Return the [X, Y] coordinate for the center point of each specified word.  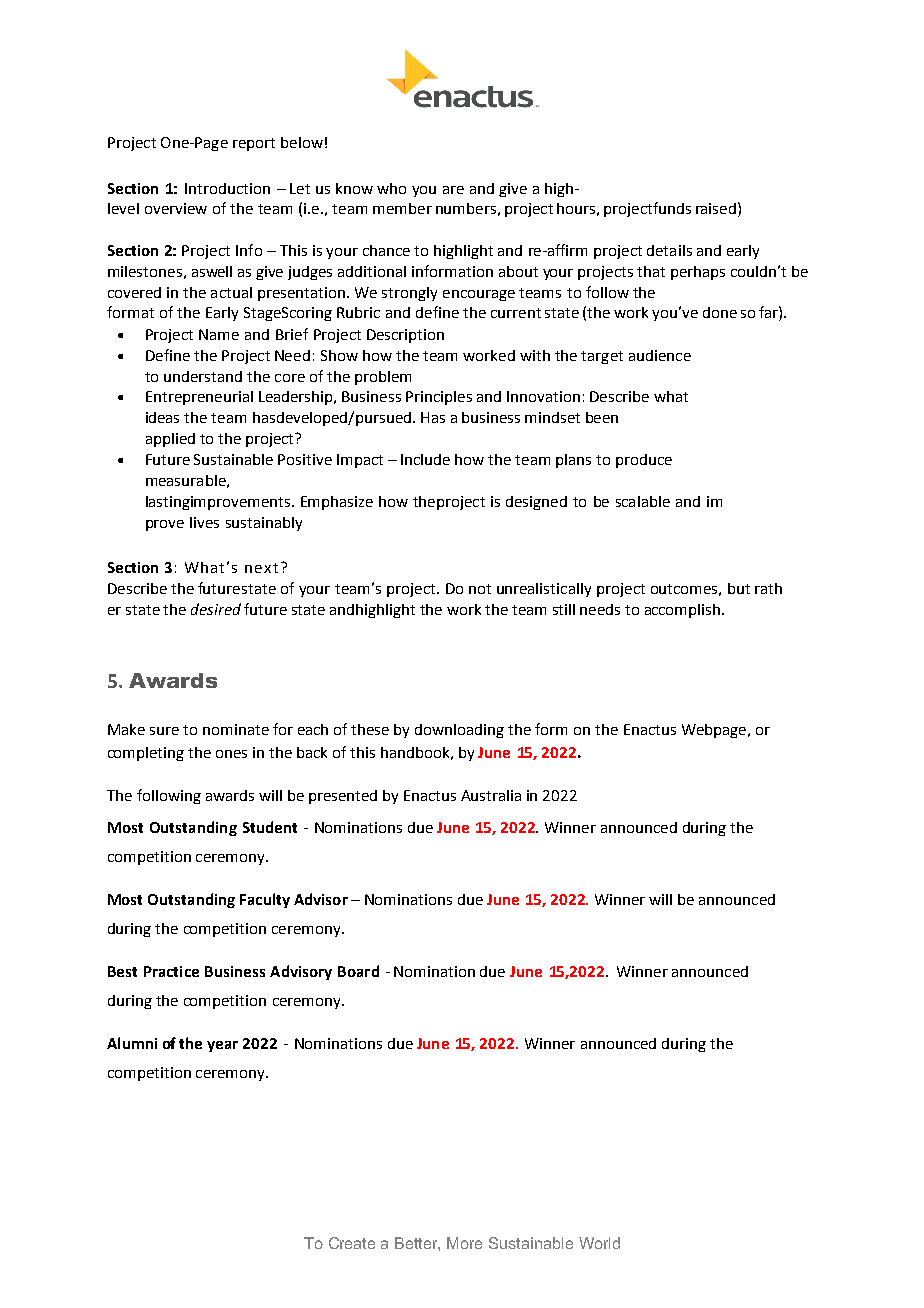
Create [352, 1243]
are [453, 190]
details [669, 250]
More [464, 1243]
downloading [459, 731]
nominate [236, 729]
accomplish [684, 611]
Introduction [227, 188]
